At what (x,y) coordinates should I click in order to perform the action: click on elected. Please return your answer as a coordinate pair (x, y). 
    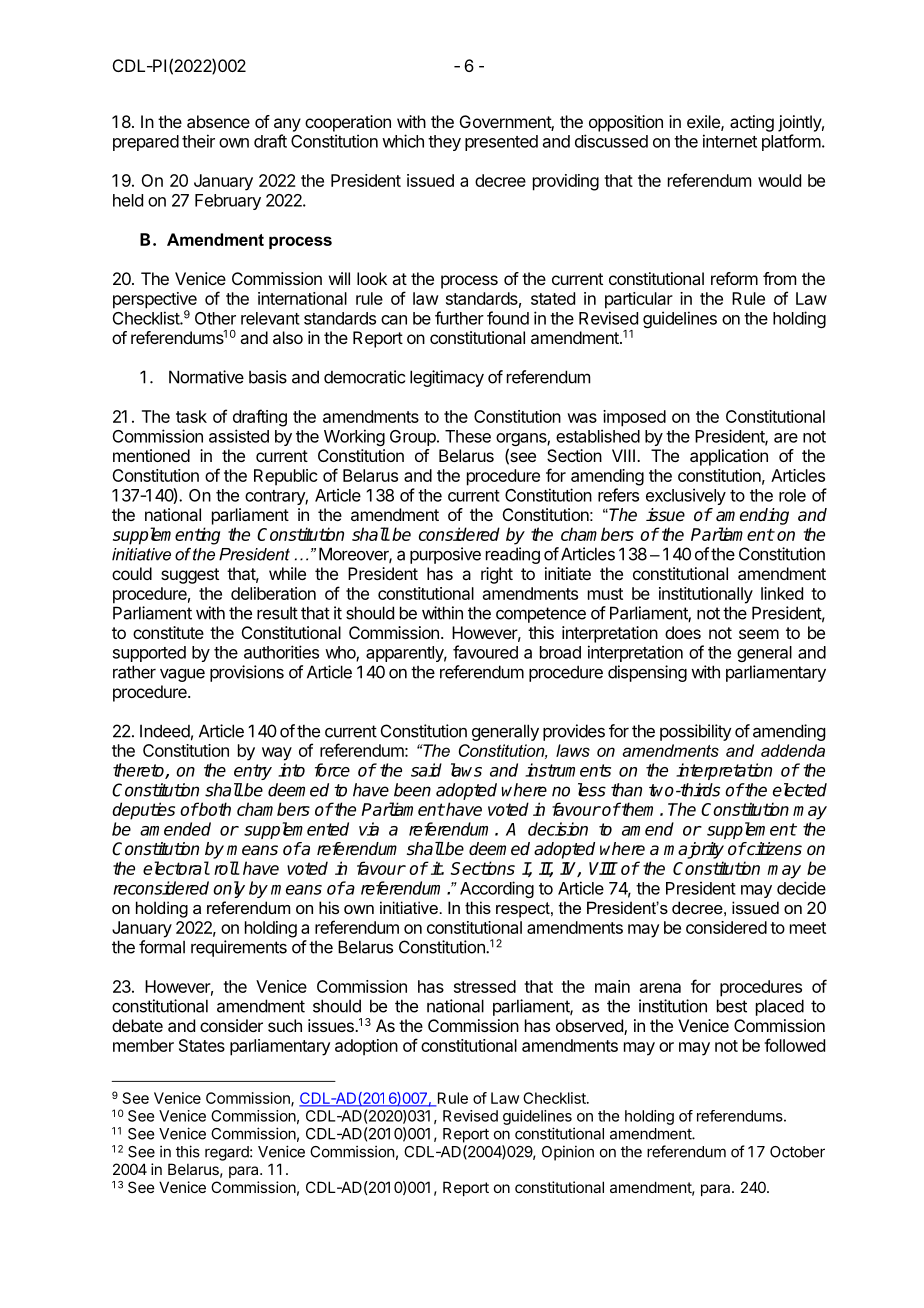
    Looking at the image, I should click on (800, 790).
